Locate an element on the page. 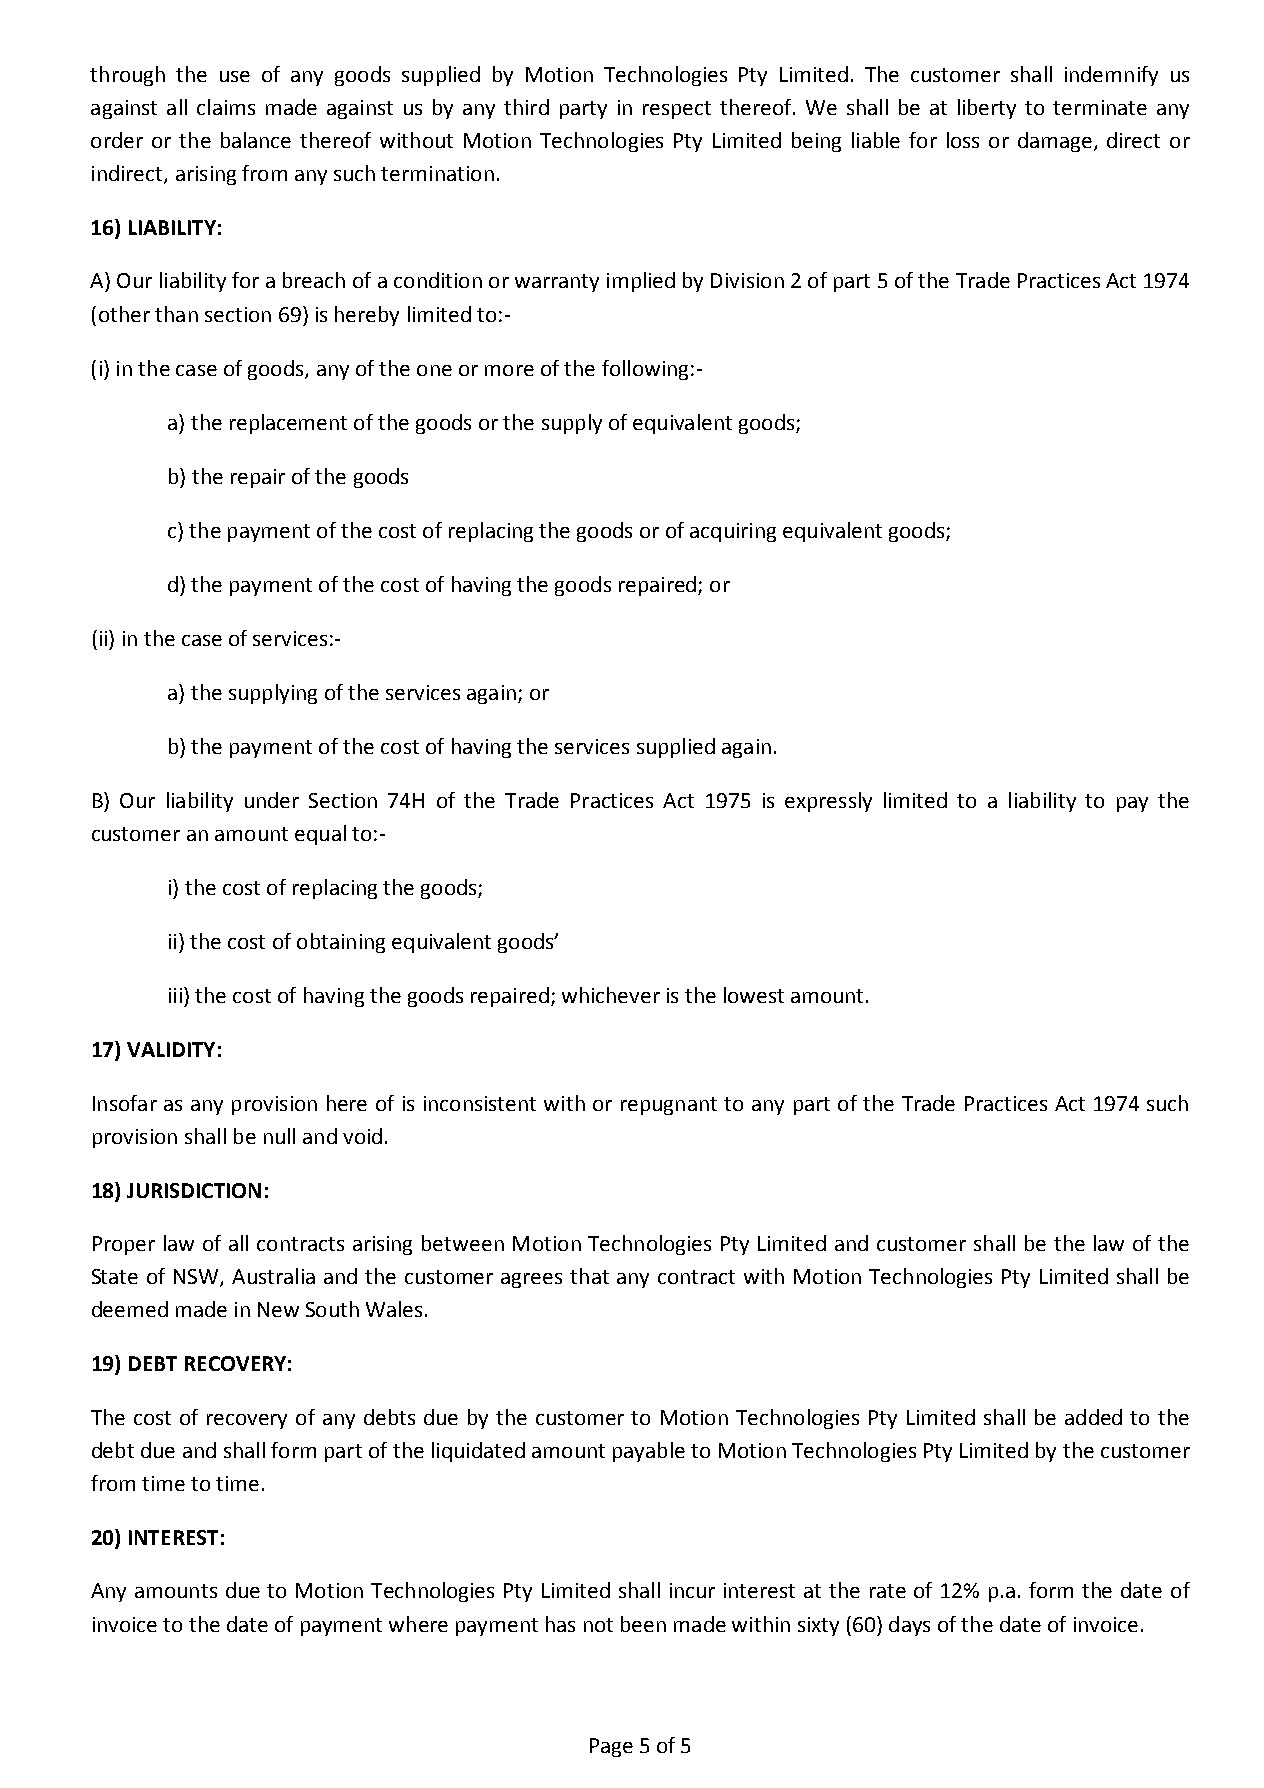  JURISDICTION is located at coordinates (194, 1190).
